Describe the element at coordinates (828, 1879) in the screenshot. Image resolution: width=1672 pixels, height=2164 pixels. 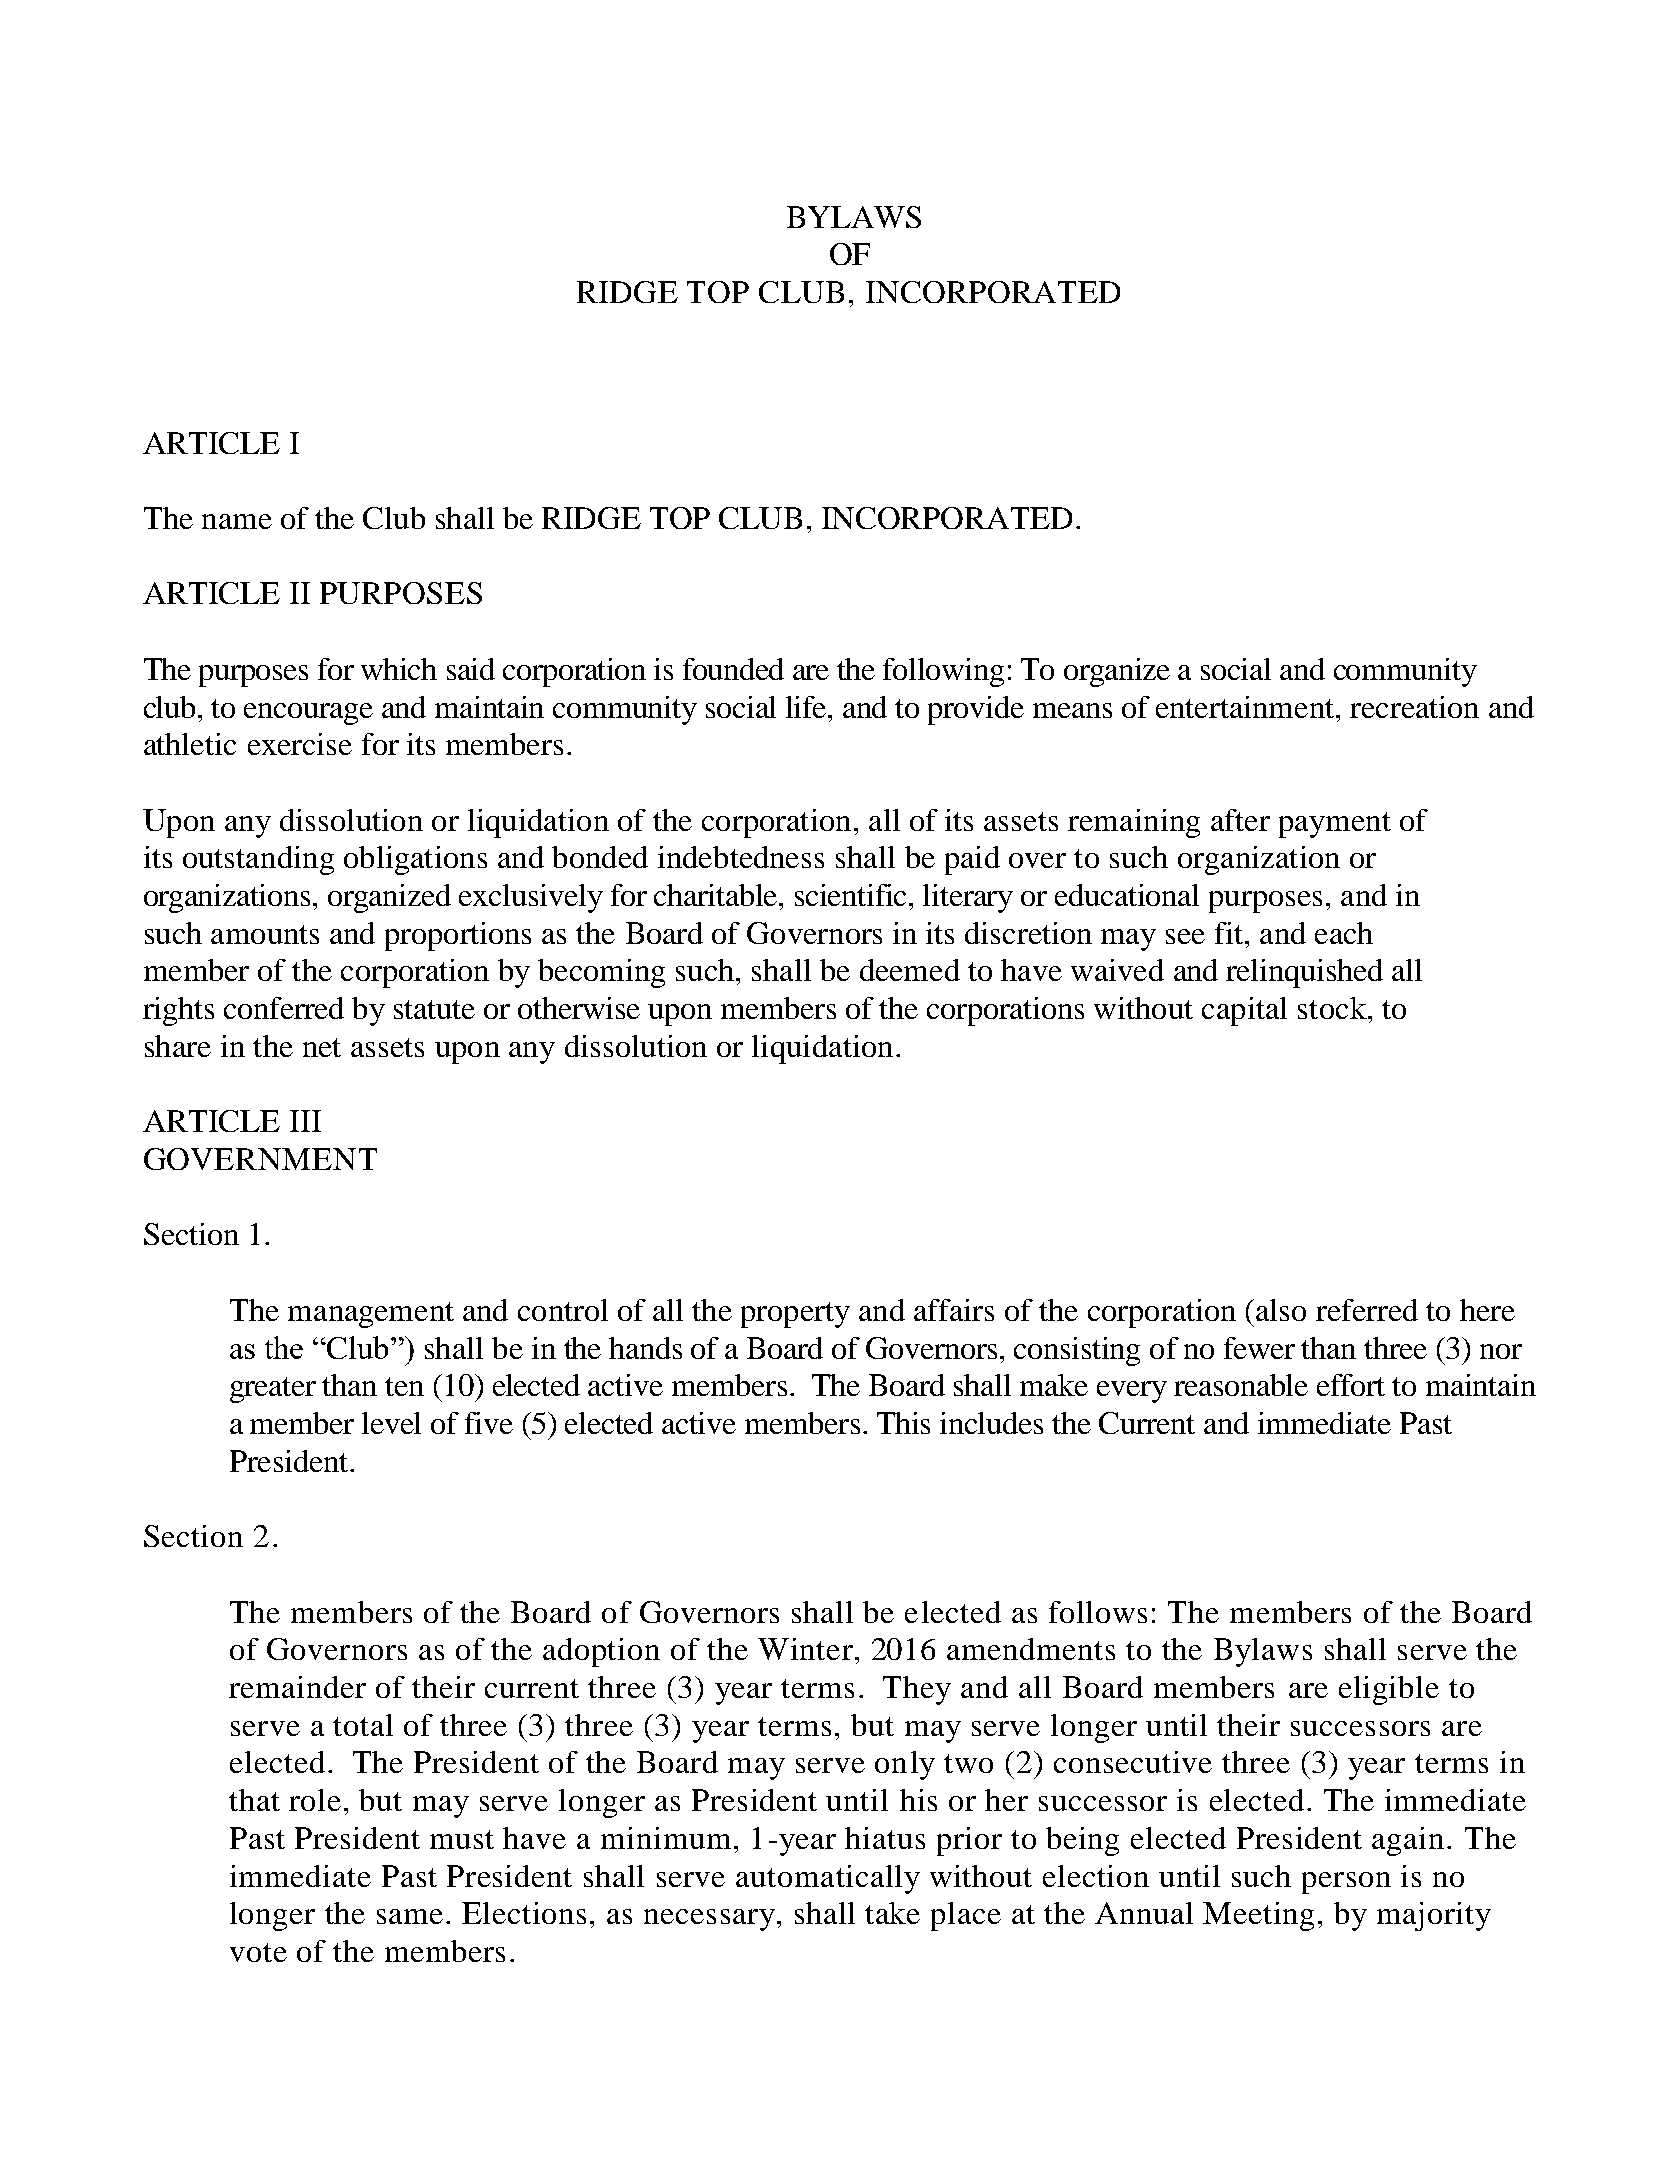
I see `automatically` at that location.
